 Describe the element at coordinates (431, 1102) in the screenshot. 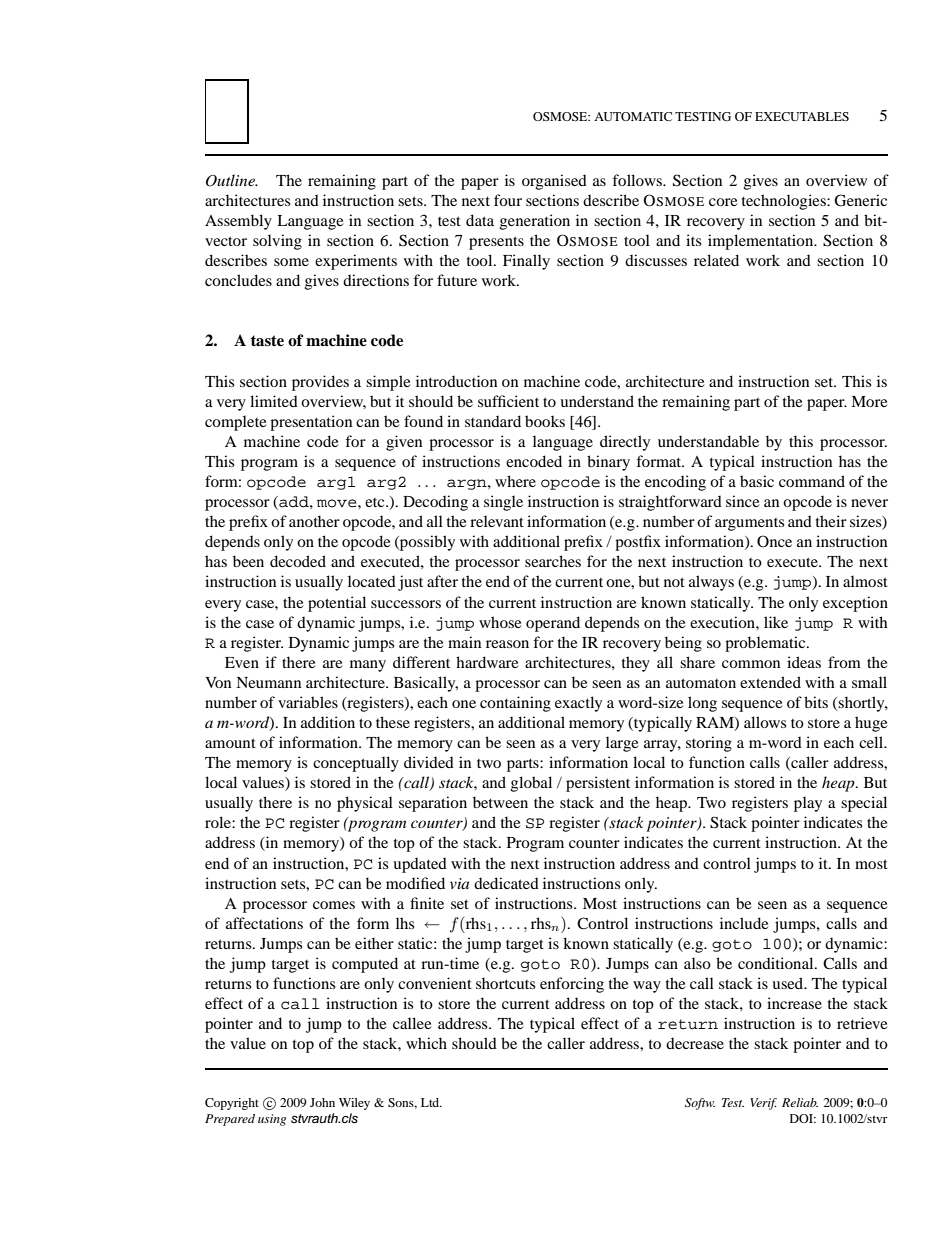

I see `Ltd` at that location.
